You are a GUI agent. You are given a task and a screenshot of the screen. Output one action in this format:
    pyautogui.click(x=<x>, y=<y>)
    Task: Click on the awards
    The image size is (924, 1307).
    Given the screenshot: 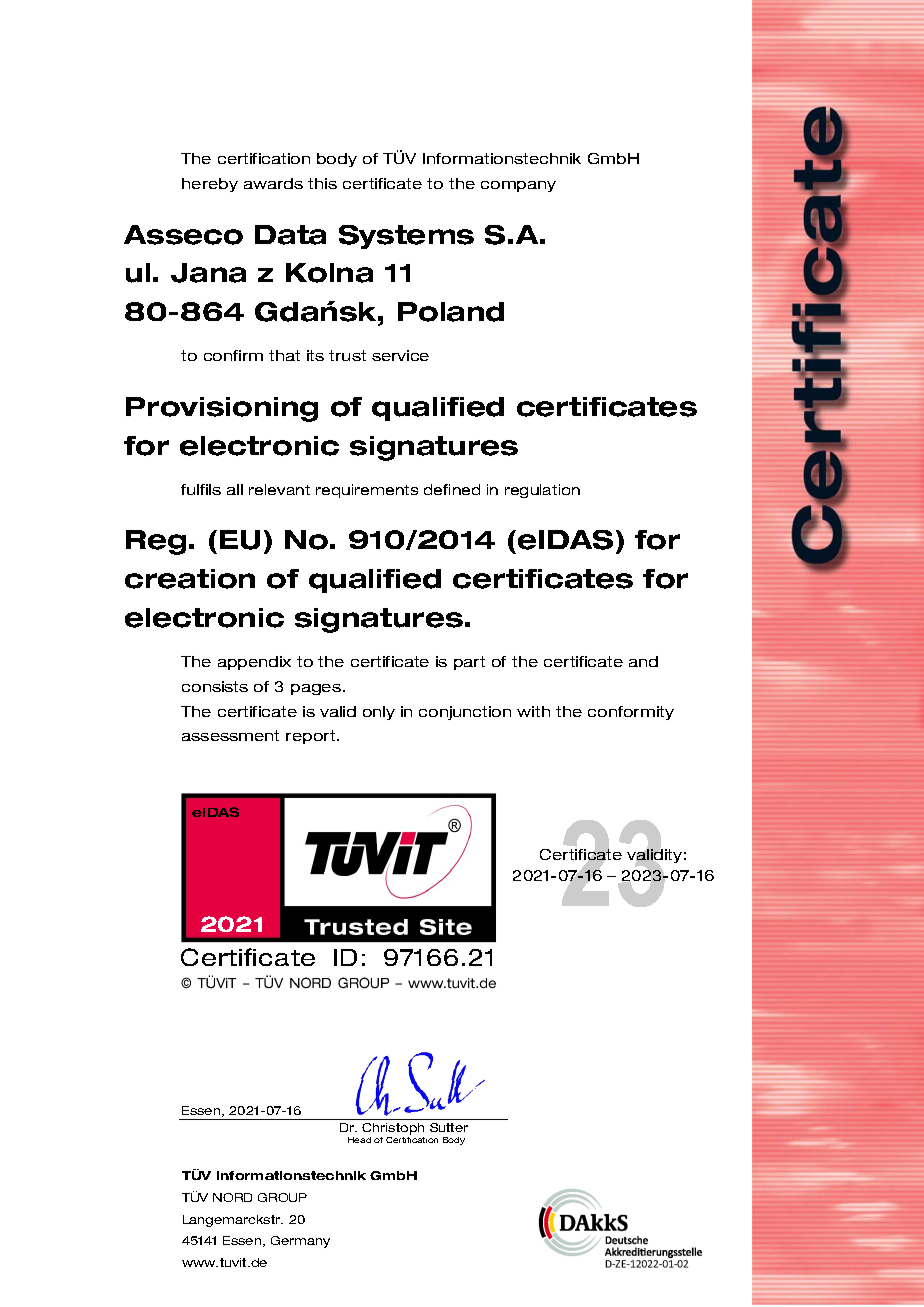 What is the action you would take?
    pyautogui.click(x=273, y=183)
